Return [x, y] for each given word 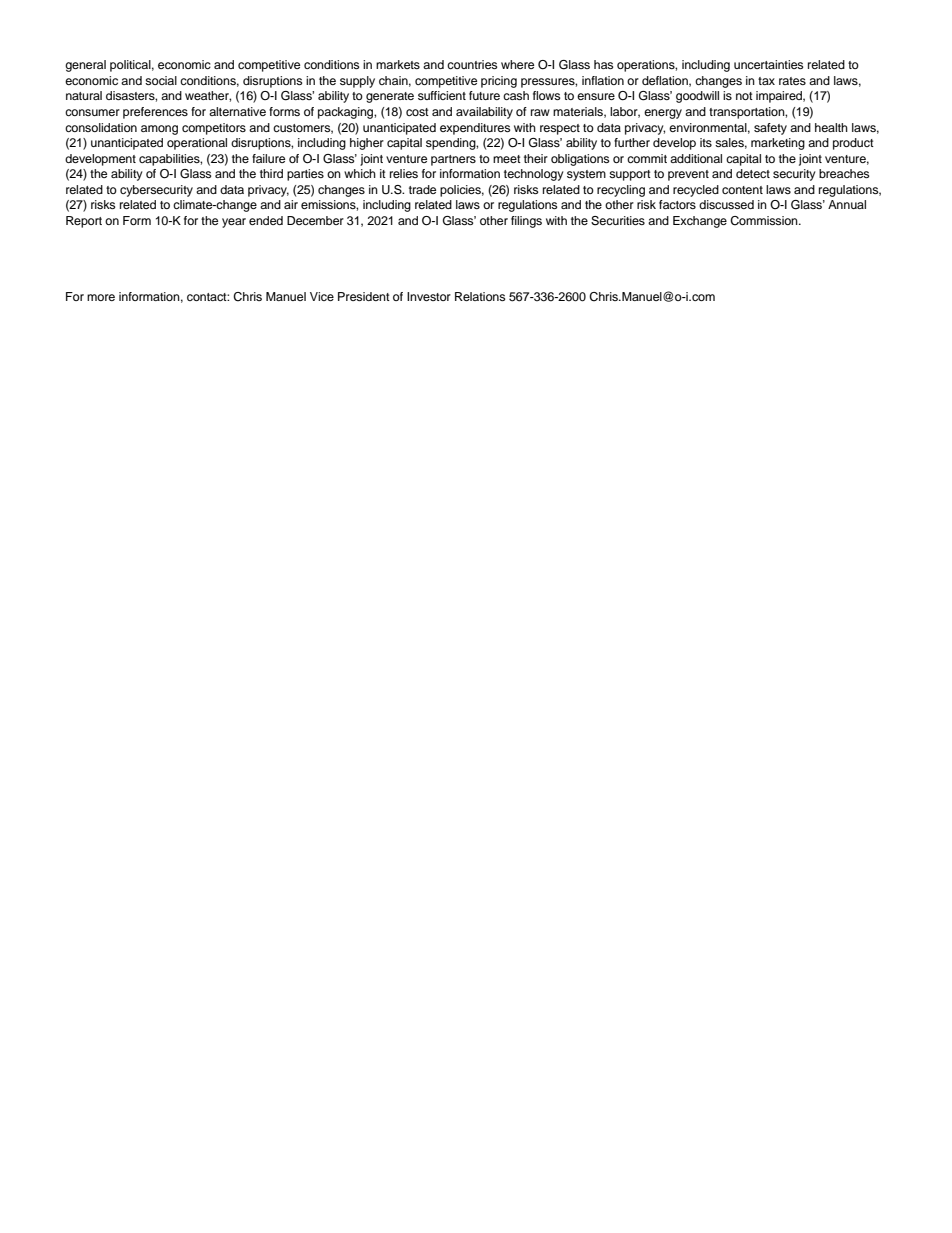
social [161, 80]
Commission [765, 221]
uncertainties [768, 64]
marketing [778, 144]
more [101, 297]
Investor [429, 296]
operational [197, 144]
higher [367, 144]
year [234, 223]
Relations [480, 296]
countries [472, 64]
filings [526, 222]
